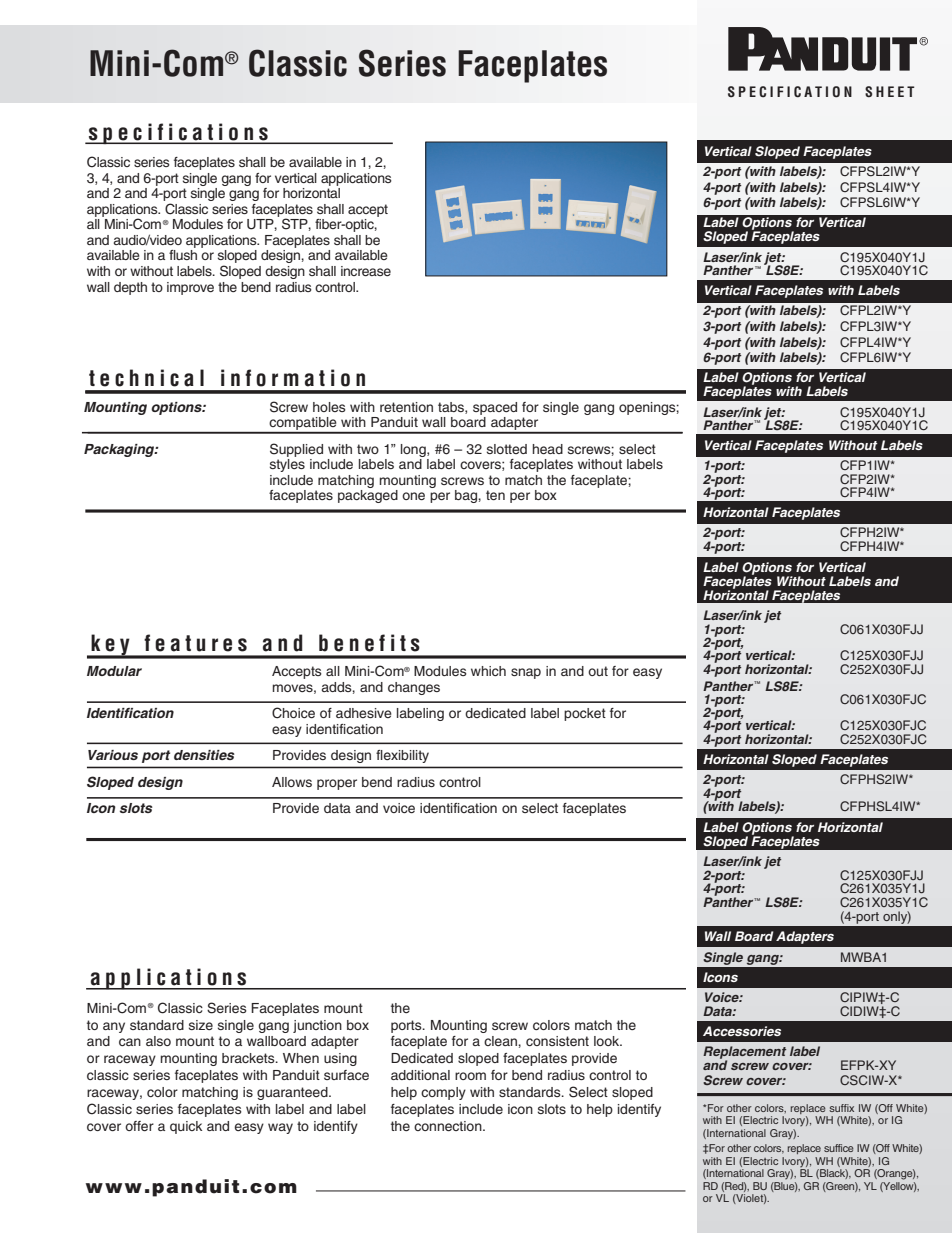 The image size is (952, 1233). Describe the element at coordinates (402, 756) in the image. I see `flexibility` at that location.
